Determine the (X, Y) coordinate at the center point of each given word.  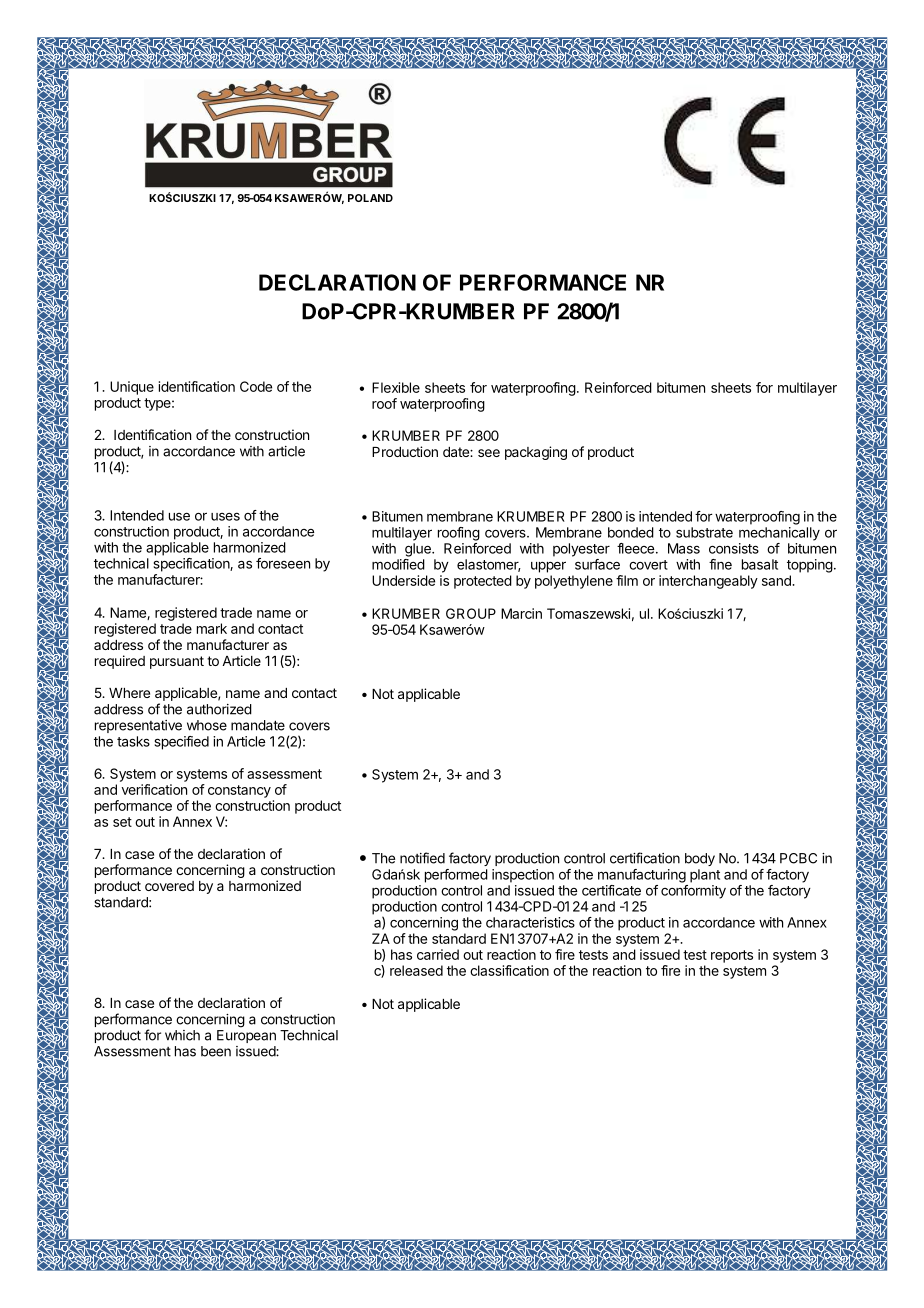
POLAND (370, 198)
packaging (536, 453)
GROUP (471, 613)
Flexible (396, 387)
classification (509, 970)
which (182, 1035)
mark (212, 628)
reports (732, 956)
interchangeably (708, 582)
